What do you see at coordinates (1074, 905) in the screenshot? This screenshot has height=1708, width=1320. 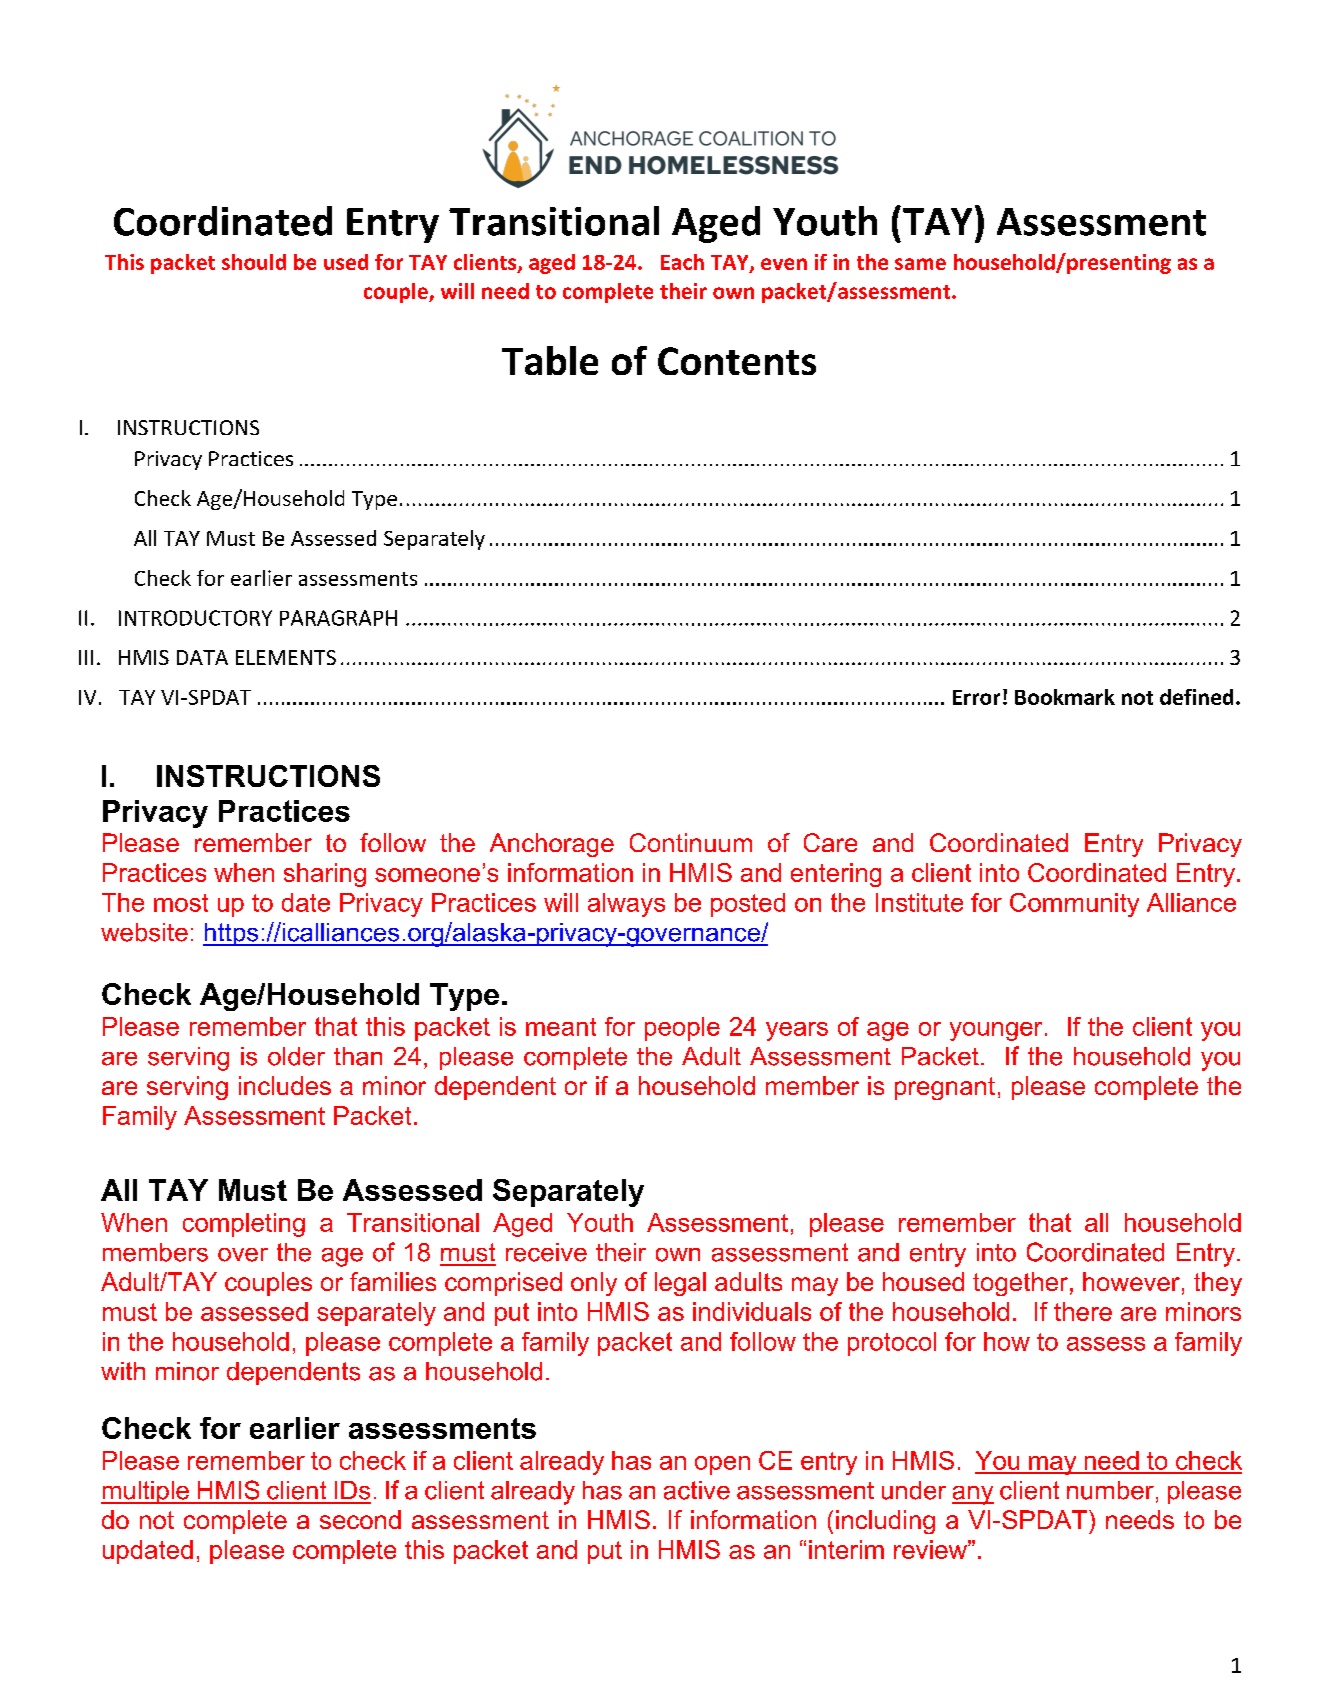 I see `Community` at bounding box center [1074, 905].
